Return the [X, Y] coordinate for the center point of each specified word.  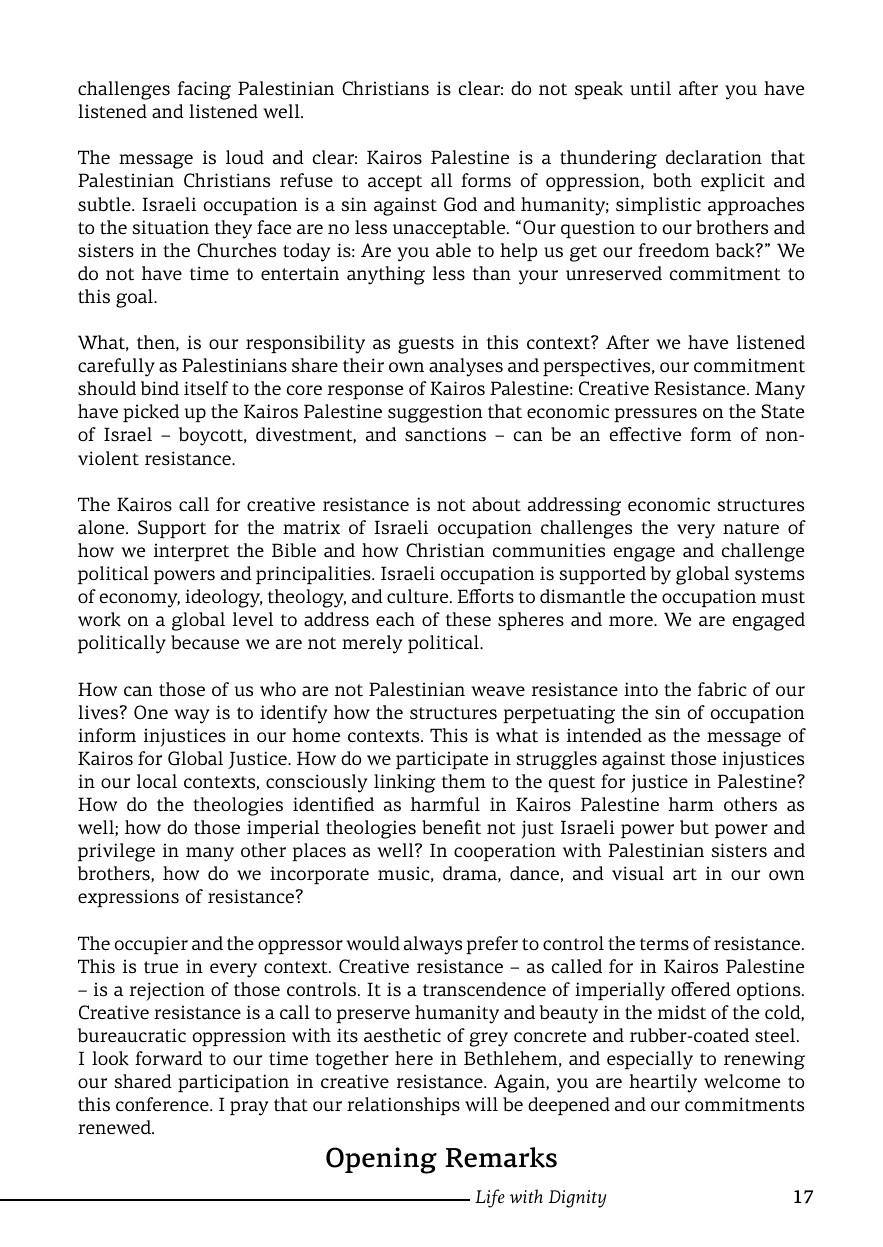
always [433, 945]
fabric [722, 689]
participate [442, 760]
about [496, 504]
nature [751, 528]
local [157, 781]
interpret [191, 552]
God [460, 204]
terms [664, 944]
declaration [714, 157]
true [161, 967]
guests [426, 345]
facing [204, 90]
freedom [673, 250]
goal [135, 298]
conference [163, 1104]
